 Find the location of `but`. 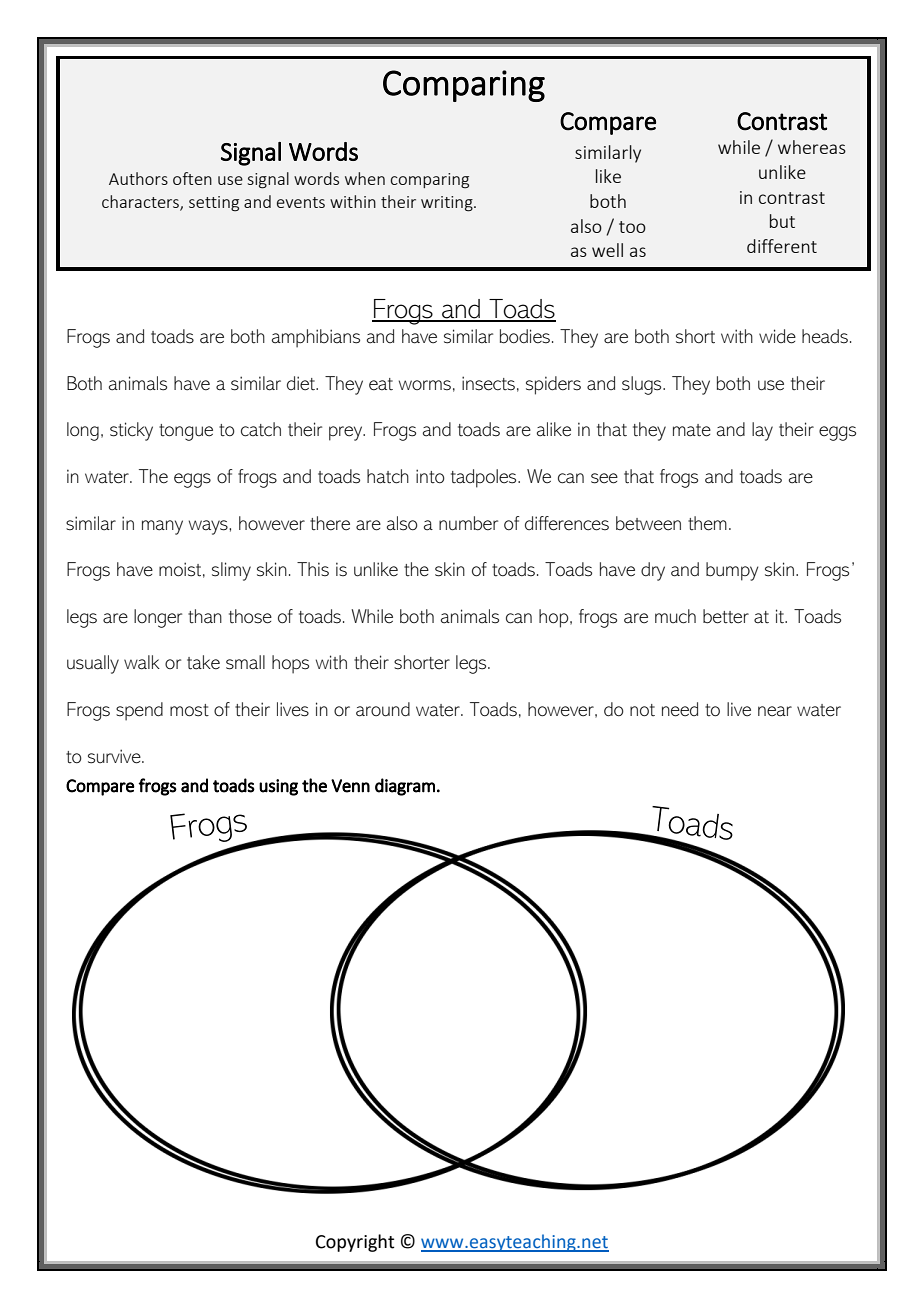

but is located at coordinates (782, 221).
